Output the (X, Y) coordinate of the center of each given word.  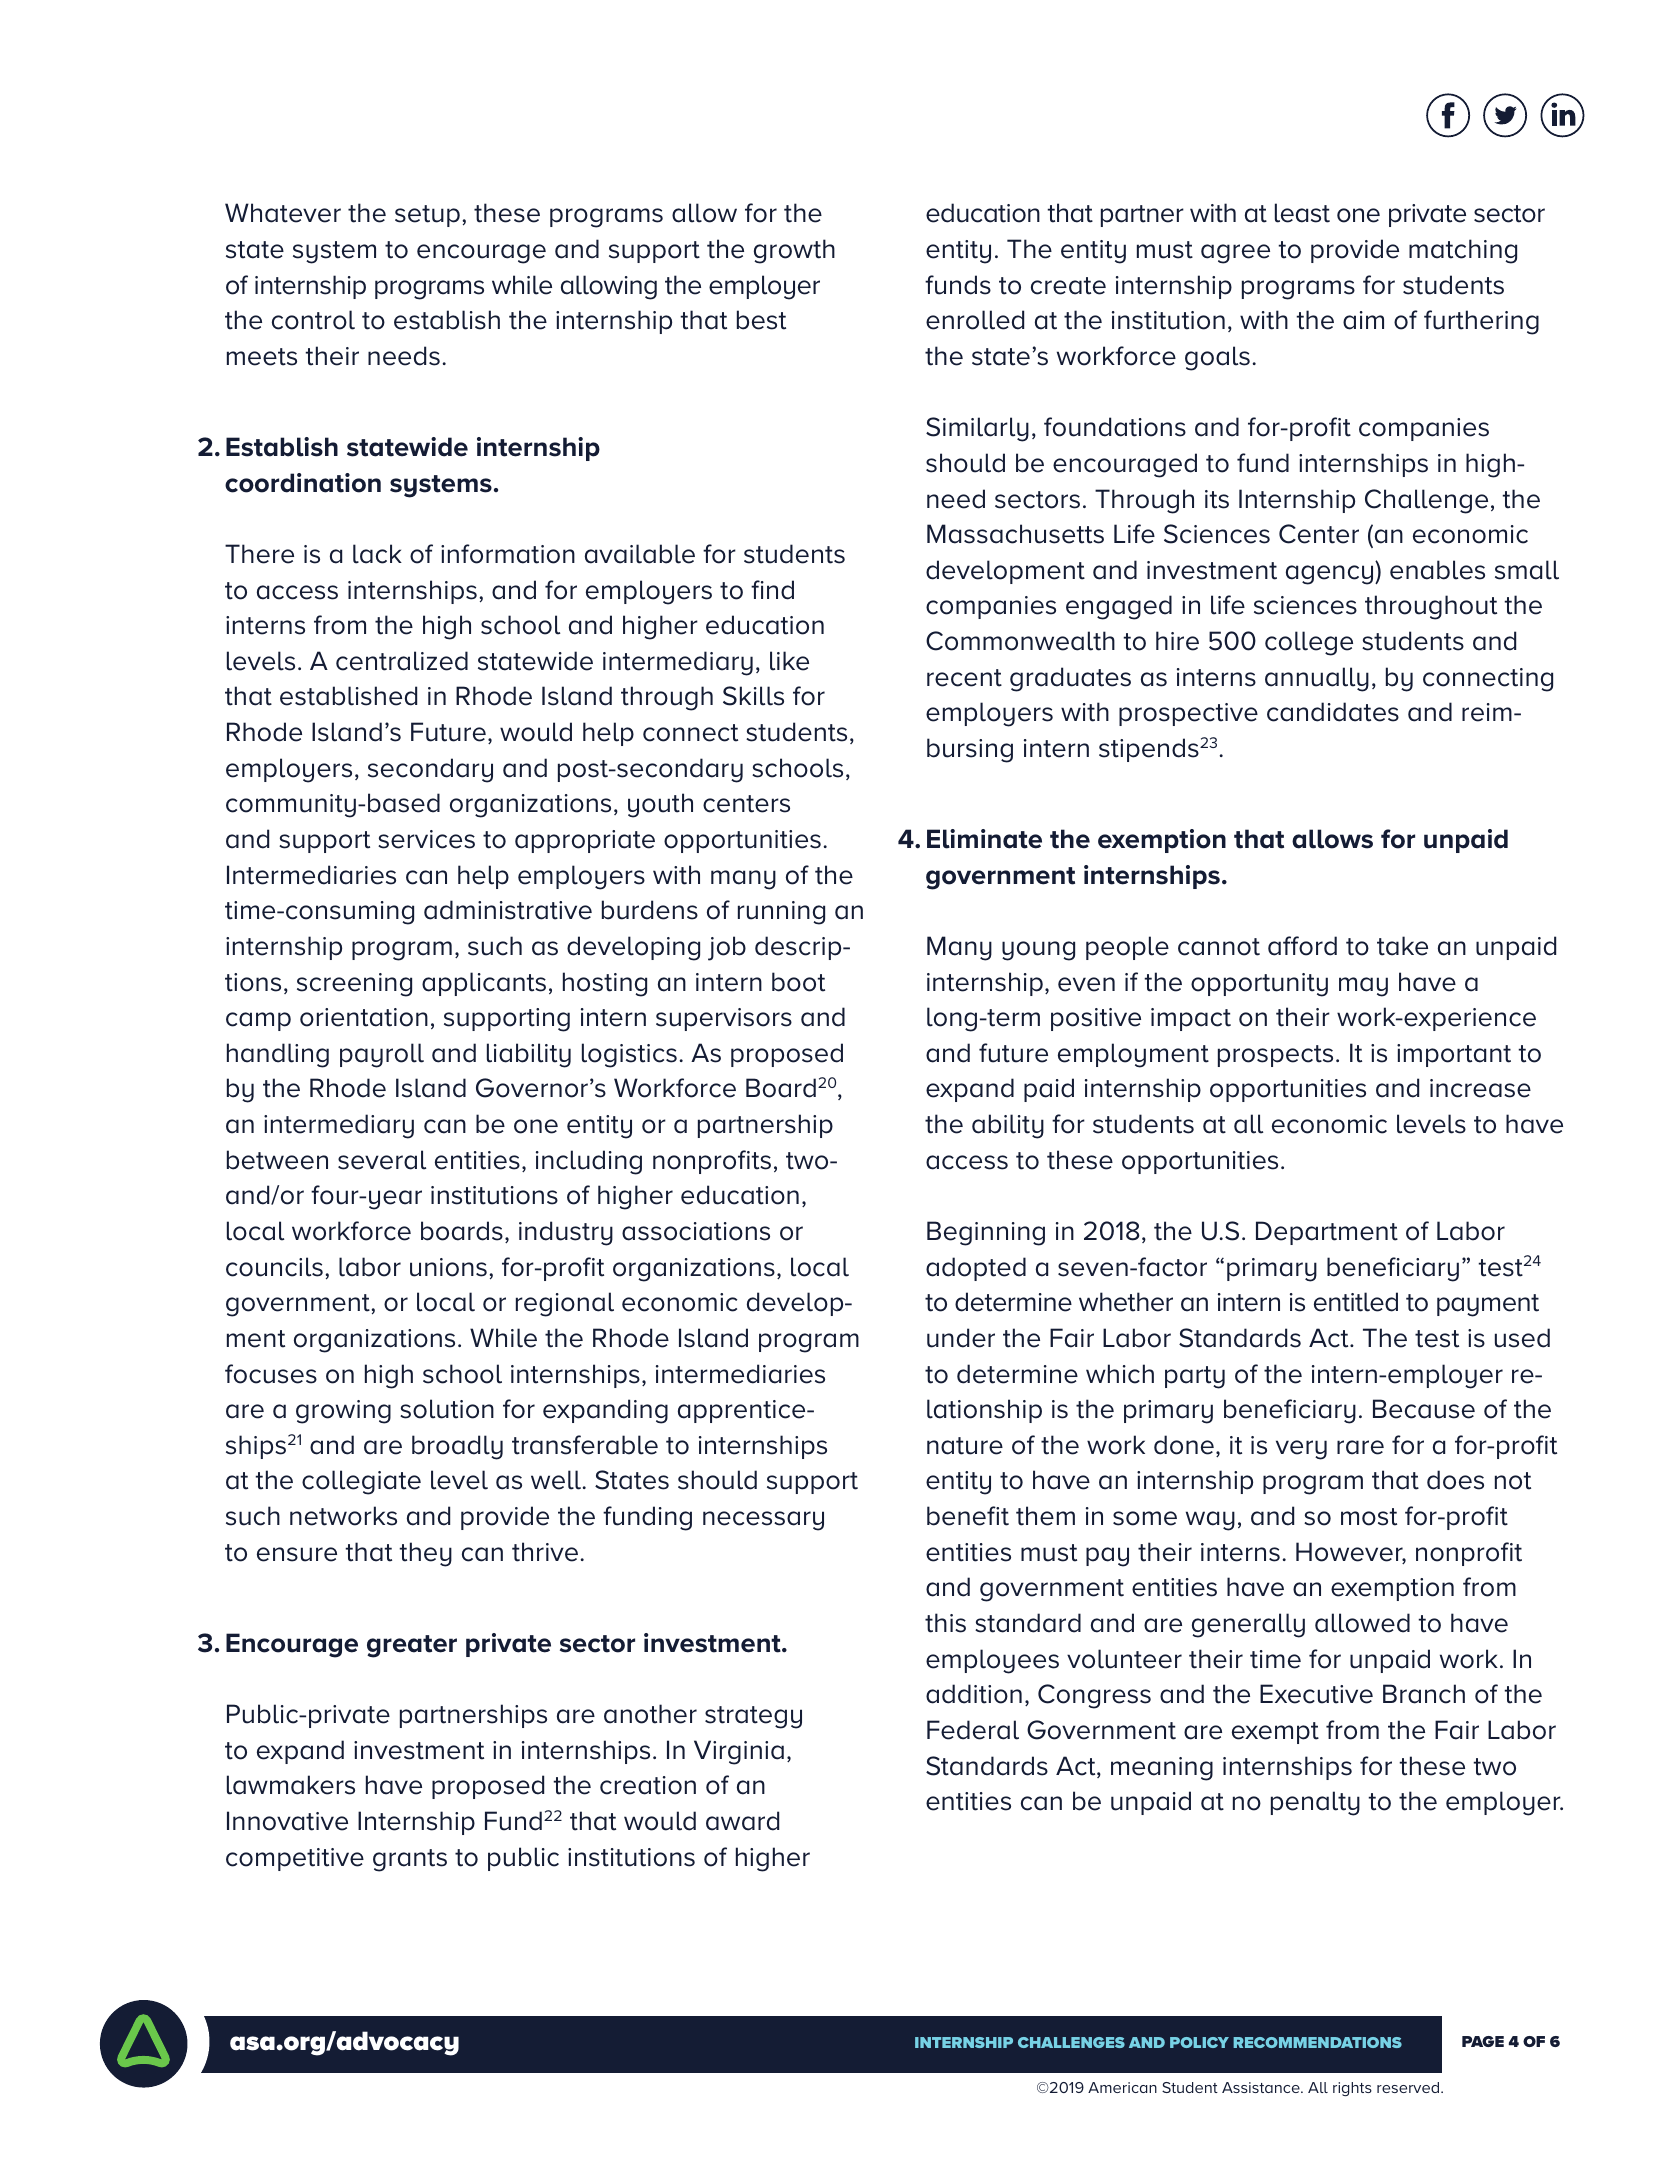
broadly (457, 1447)
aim (1363, 320)
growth (794, 251)
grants (410, 1860)
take (1402, 946)
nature (965, 1446)
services (426, 839)
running (781, 913)
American (1122, 2087)
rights (1352, 2089)
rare (1360, 1447)
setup (427, 216)
